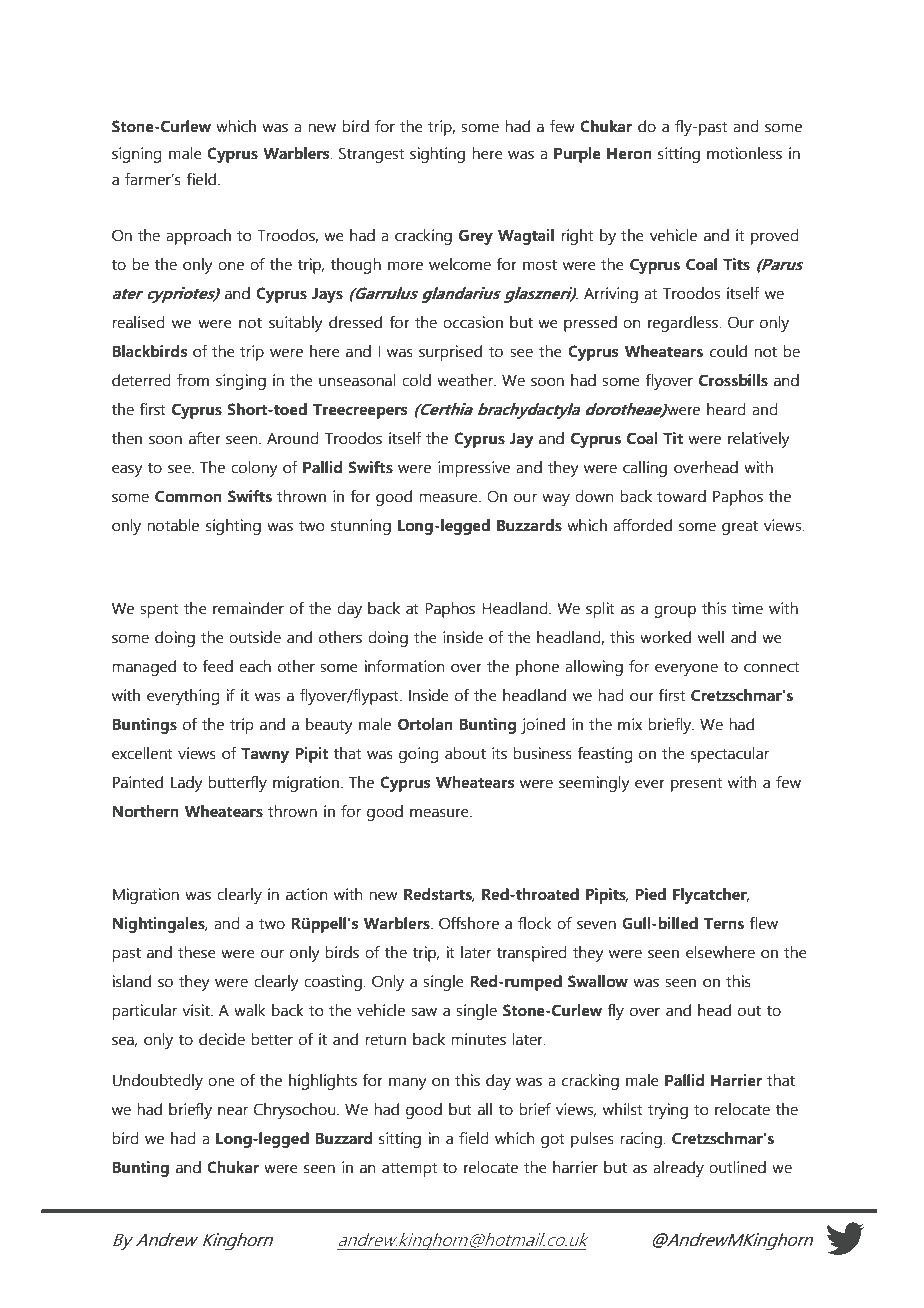 The image size is (924, 1308). What do you see at coordinates (198, 237) in the screenshot?
I see `approach` at bounding box center [198, 237].
